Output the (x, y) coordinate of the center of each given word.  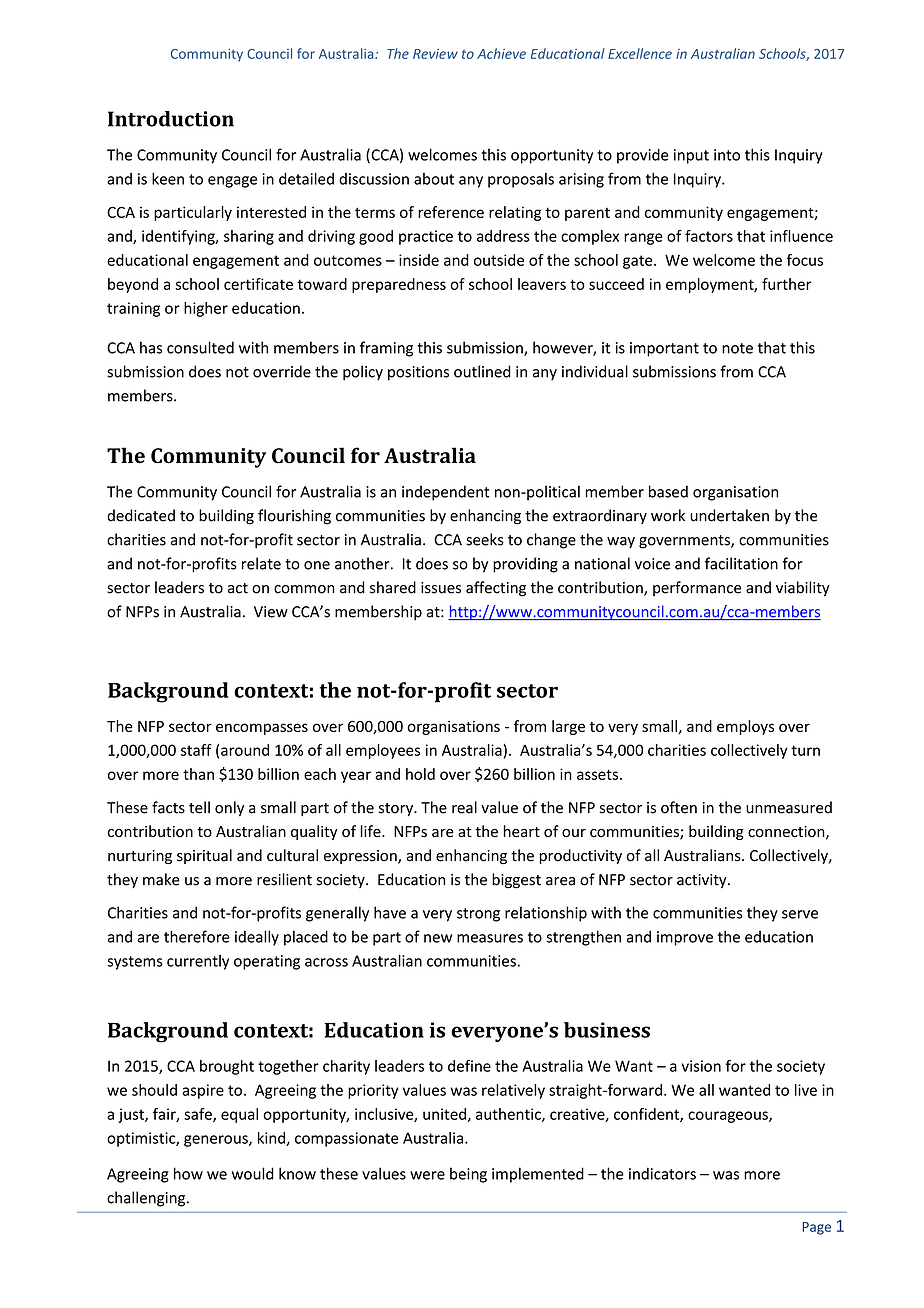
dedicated (141, 515)
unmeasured (789, 807)
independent (446, 493)
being (468, 1175)
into (727, 155)
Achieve (501, 53)
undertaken (729, 515)
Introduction (171, 119)
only (229, 808)
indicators (662, 1173)
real (464, 807)
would (253, 1173)
